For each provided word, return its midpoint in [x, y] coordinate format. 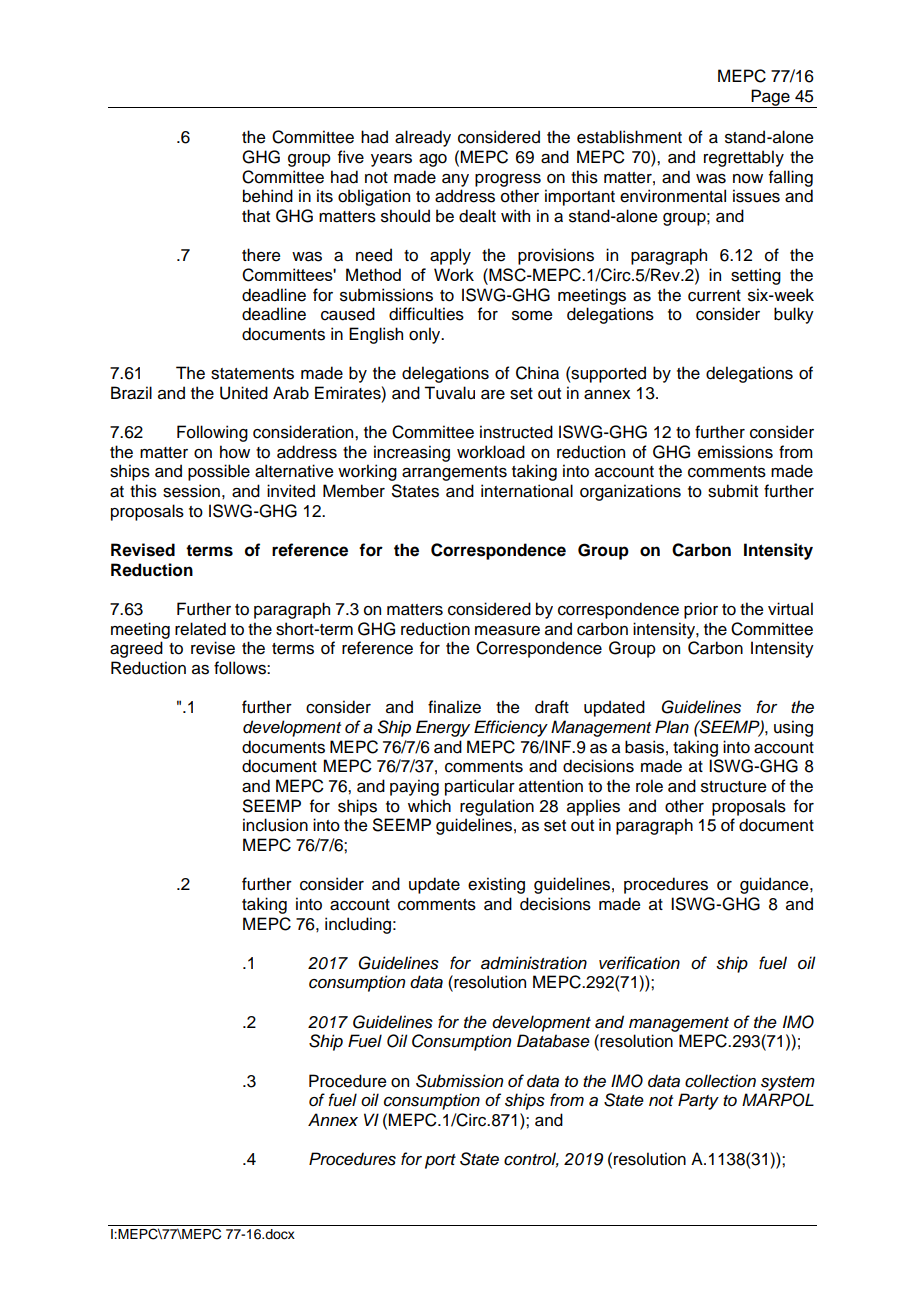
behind [268, 196]
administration [534, 963]
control [531, 1160]
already [423, 138]
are [493, 395]
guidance [775, 885]
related [200, 629]
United [244, 393]
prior [701, 610]
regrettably [744, 158]
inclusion [275, 825]
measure [507, 631]
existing [496, 885]
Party [698, 1101]
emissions [735, 452]
